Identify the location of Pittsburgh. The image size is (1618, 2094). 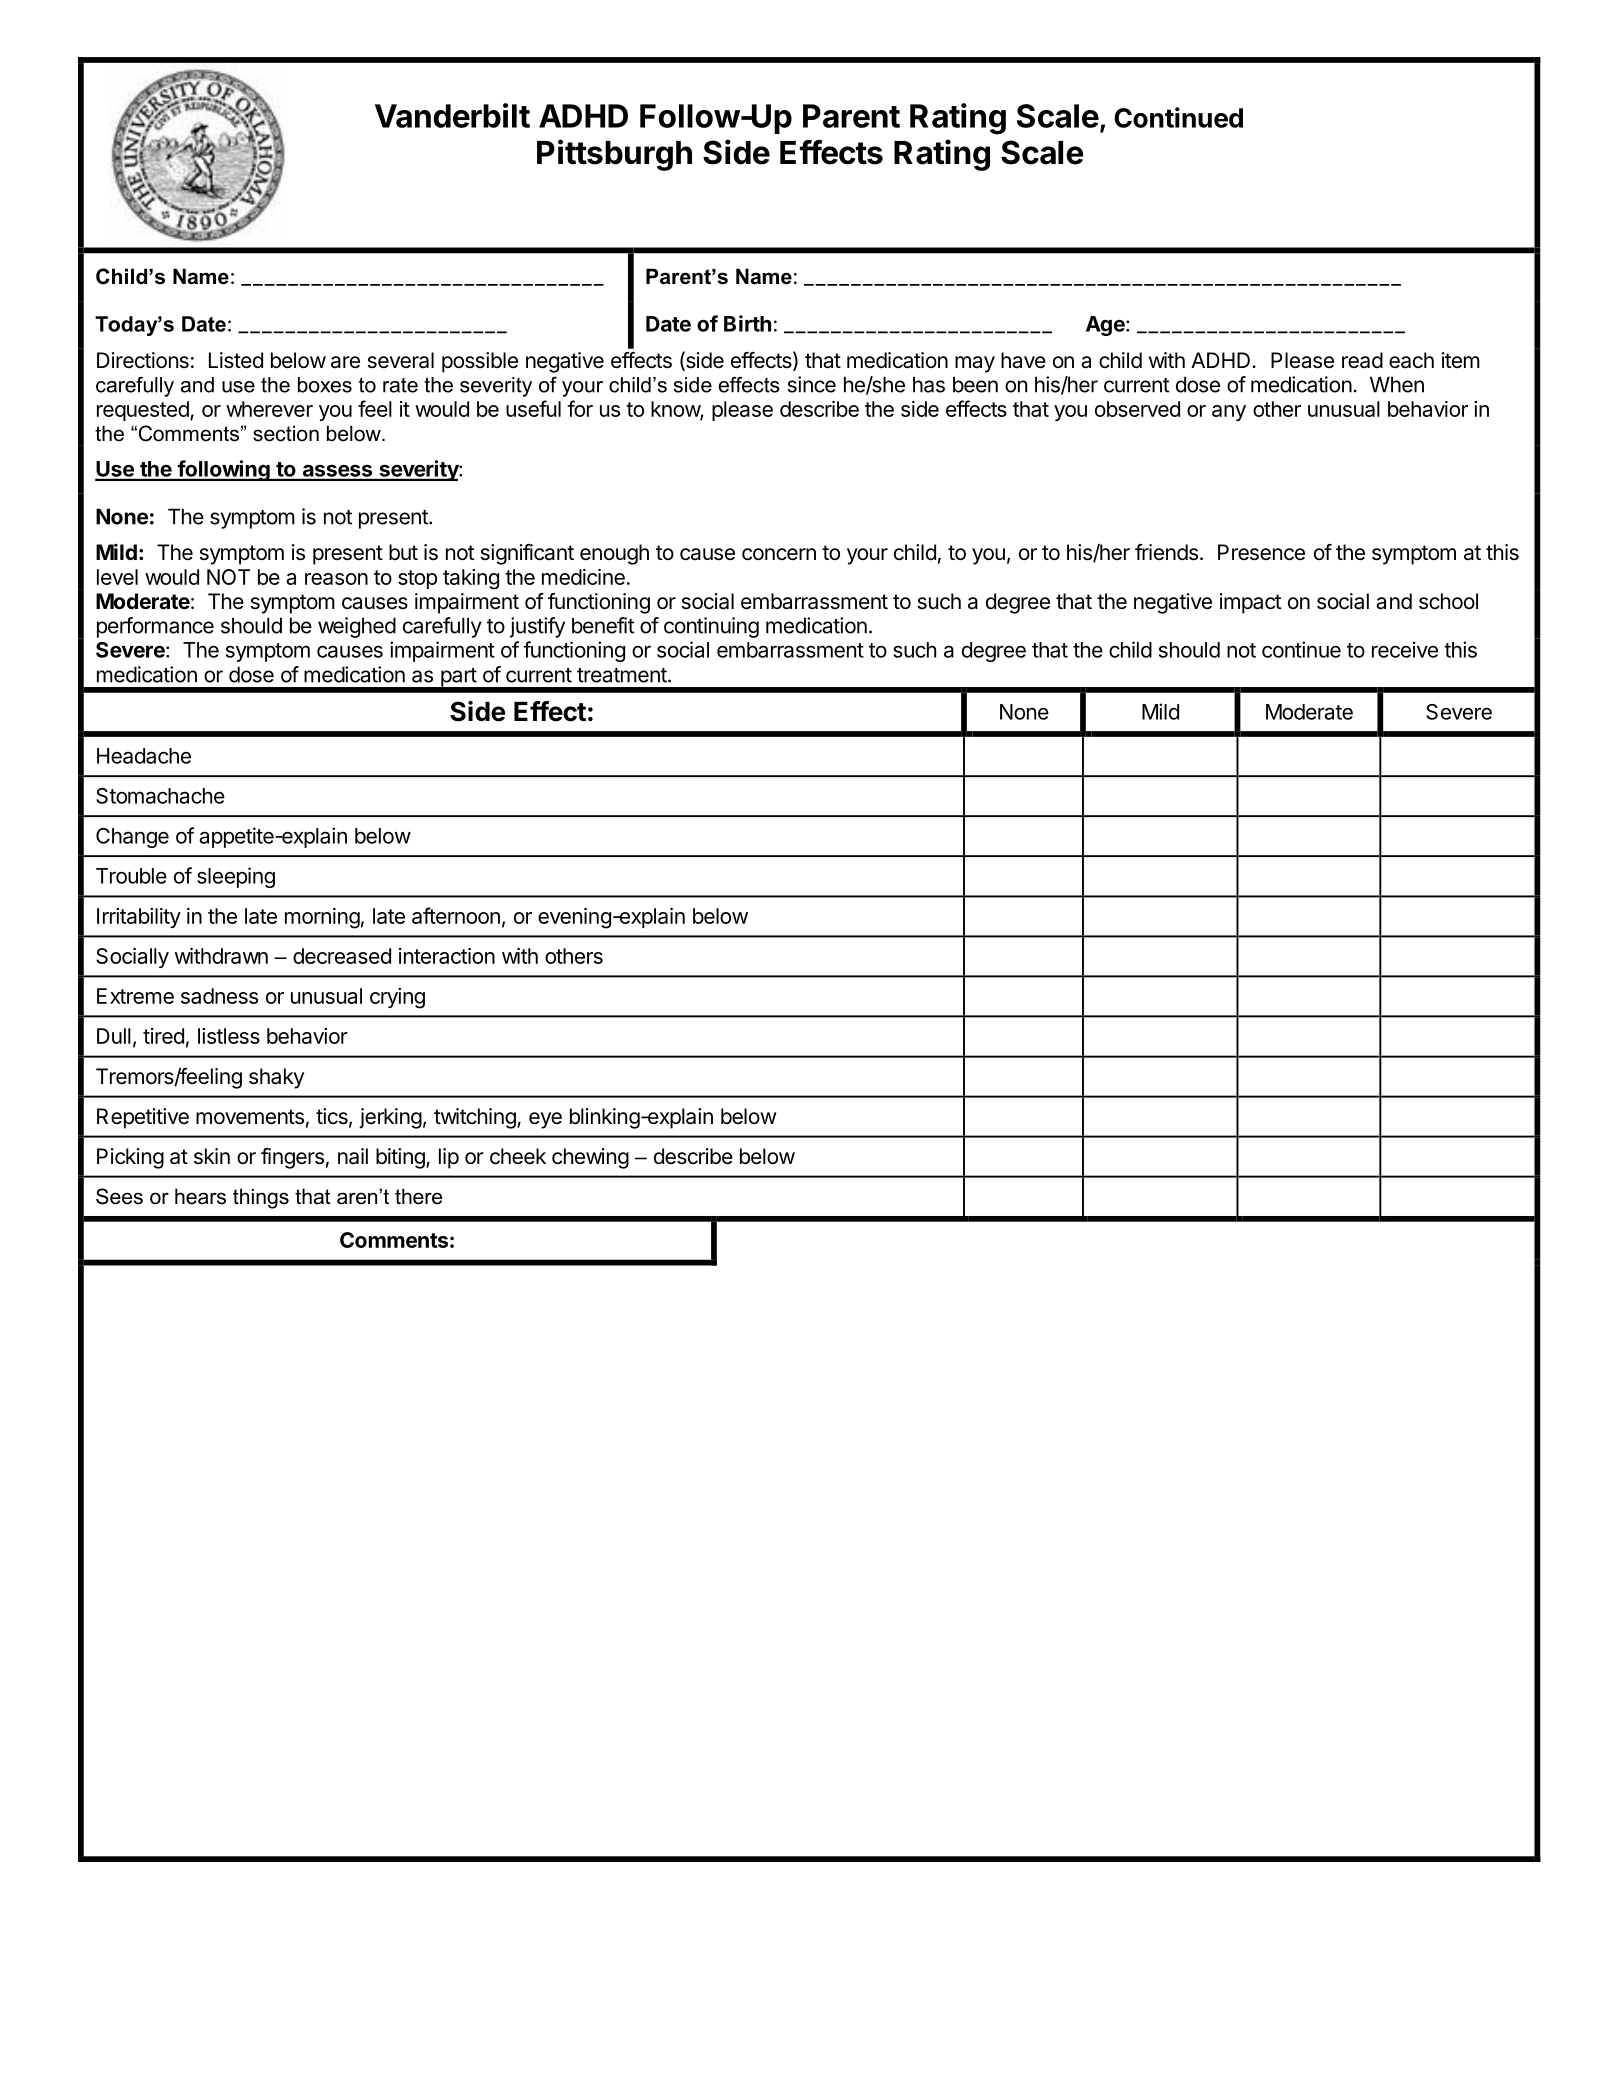
(614, 155).
